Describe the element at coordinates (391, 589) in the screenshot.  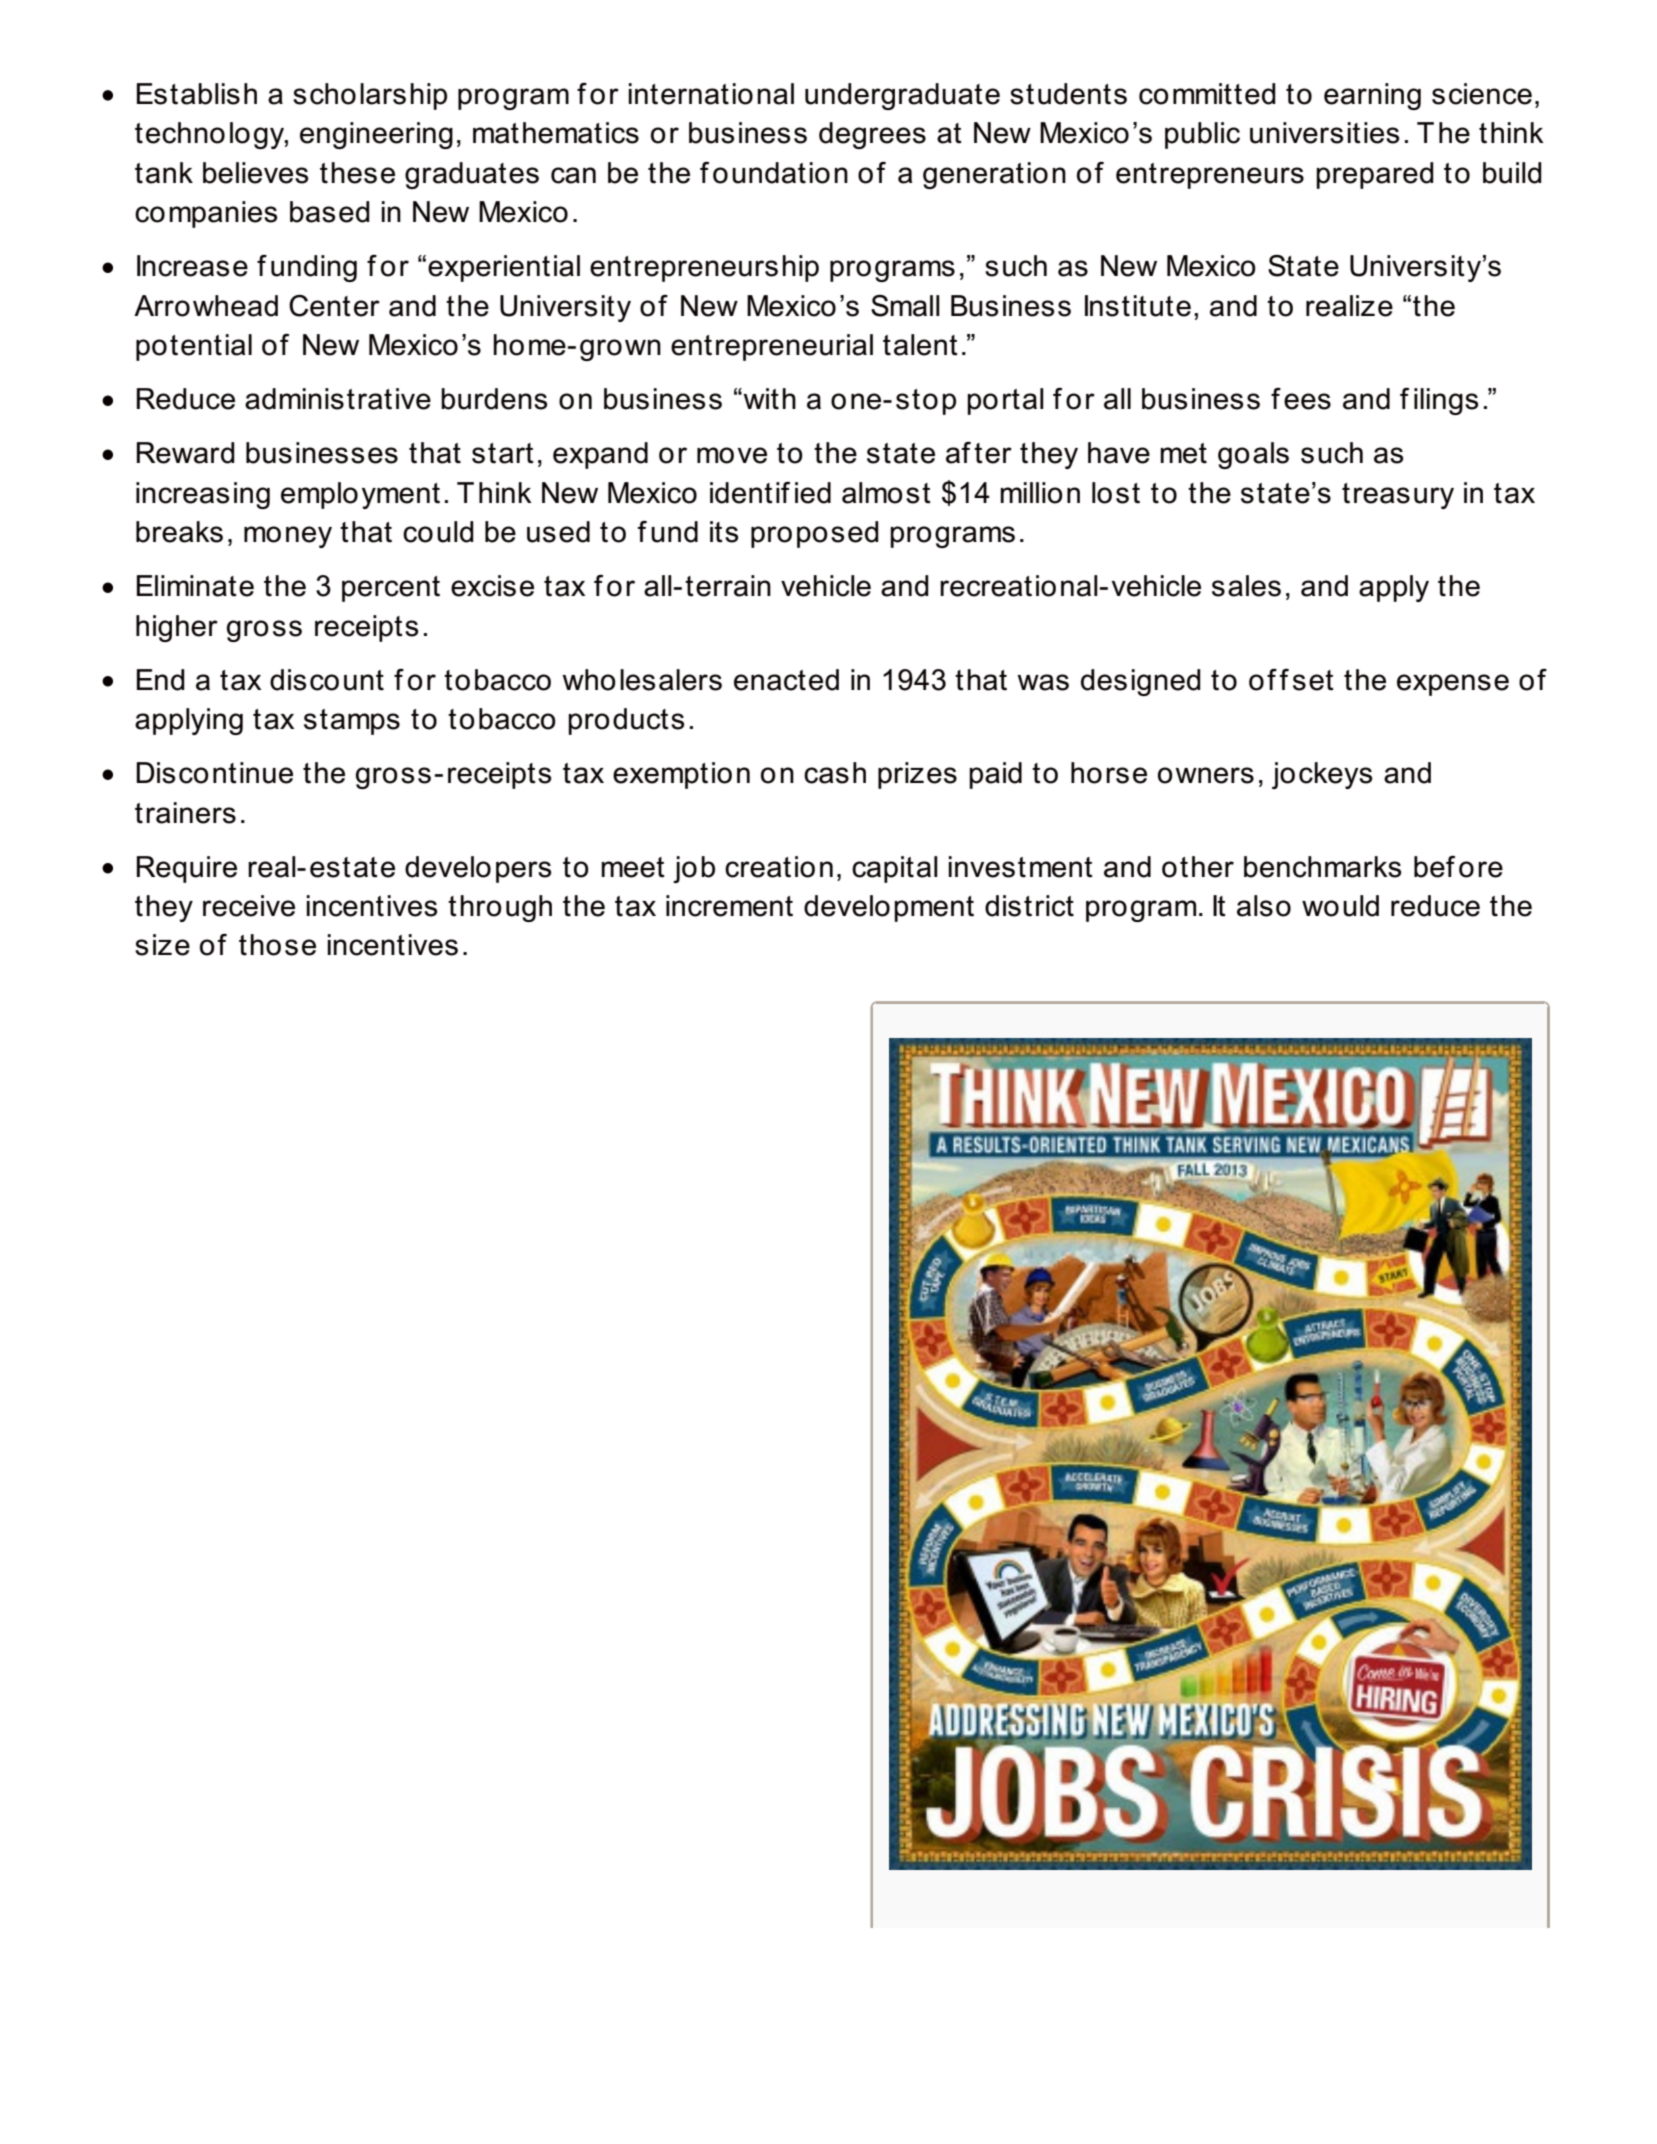
I see `percent` at that location.
